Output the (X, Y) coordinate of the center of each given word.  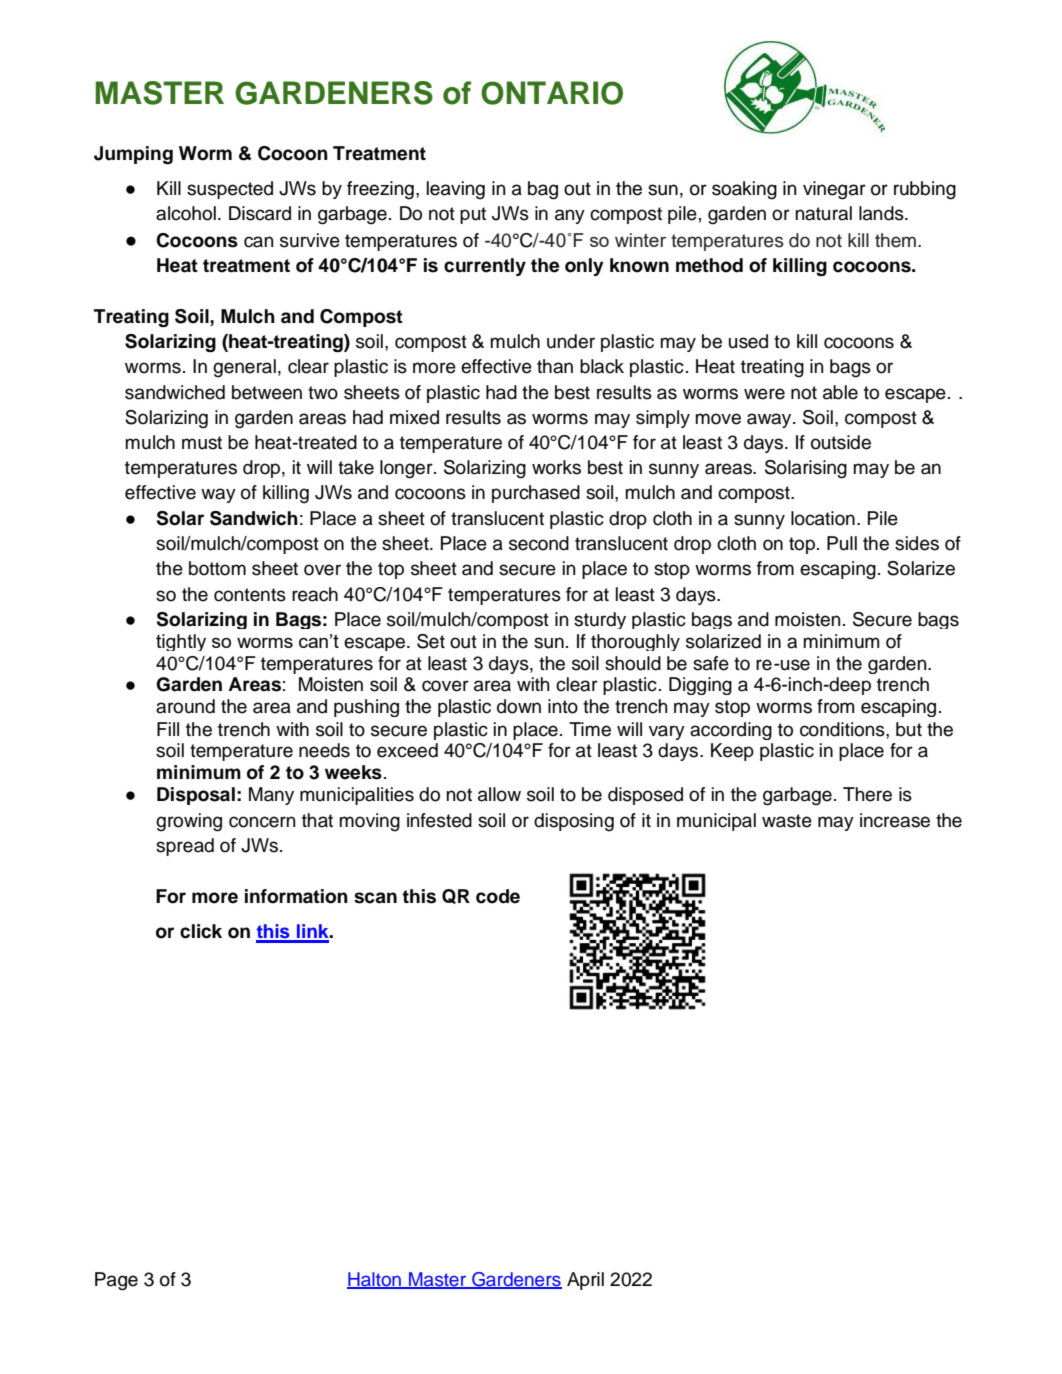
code (498, 896)
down (519, 706)
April (585, 1281)
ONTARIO (552, 93)
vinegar (834, 190)
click (201, 931)
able (840, 392)
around (185, 706)
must (202, 443)
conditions (843, 729)
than (555, 366)
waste (787, 821)
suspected (230, 190)
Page (116, 1281)
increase (895, 820)
